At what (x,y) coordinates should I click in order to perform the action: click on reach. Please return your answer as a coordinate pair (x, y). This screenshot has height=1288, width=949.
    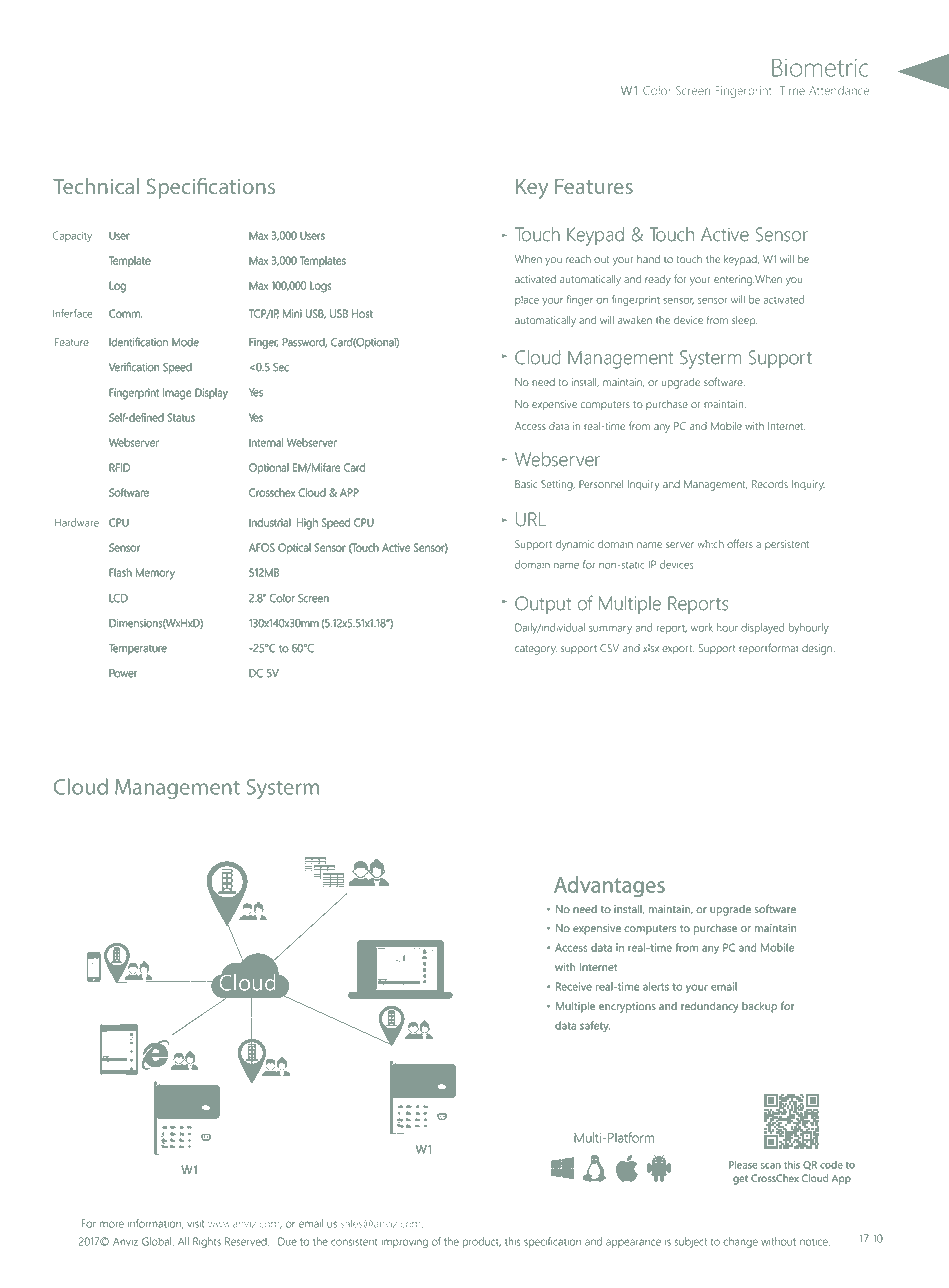
    Looking at the image, I should click on (578, 259).
